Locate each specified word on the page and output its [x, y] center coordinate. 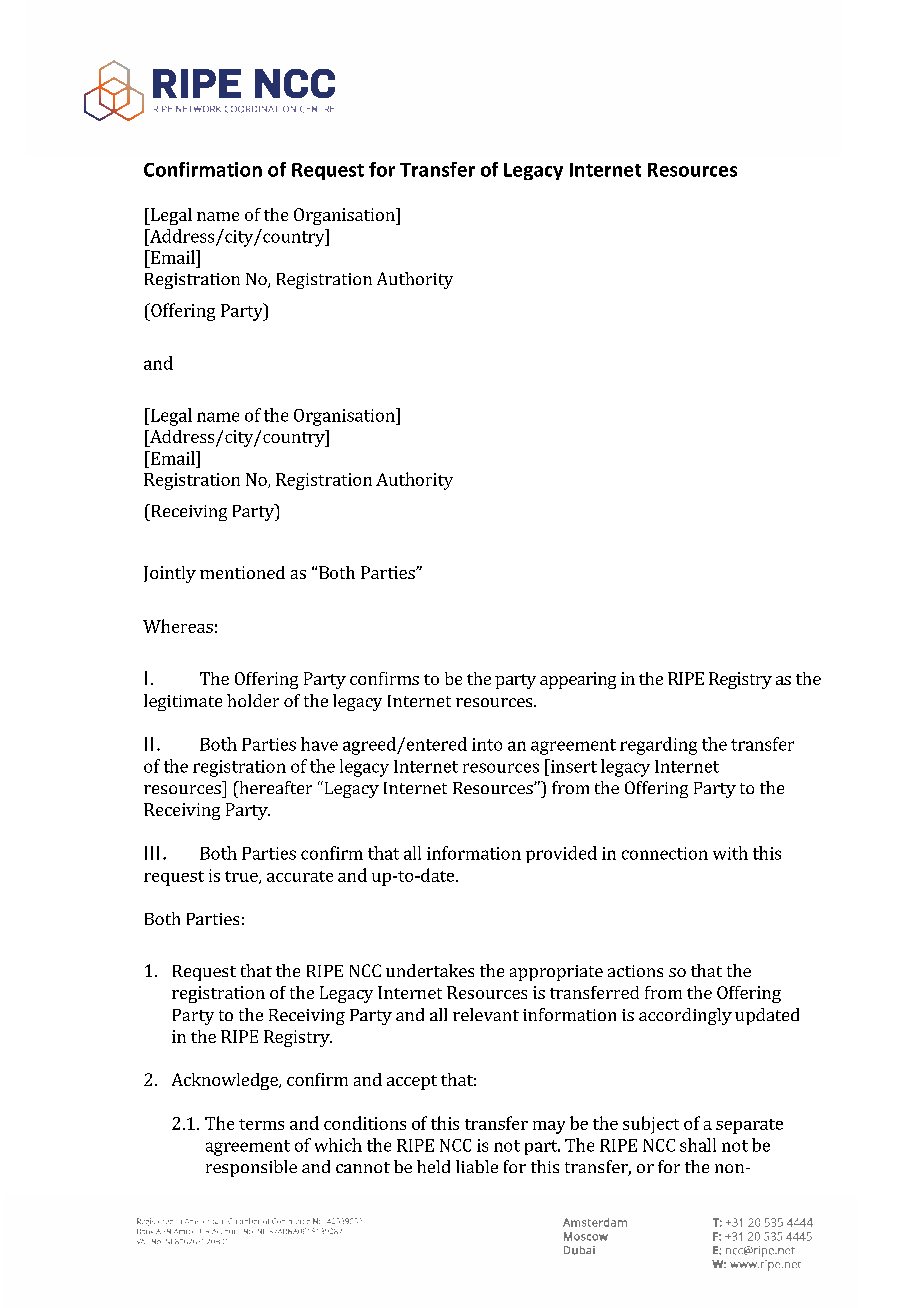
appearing [578, 680]
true [242, 877]
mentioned [242, 572]
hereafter [274, 787]
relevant [486, 1014]
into [487, 744]
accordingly [685, 1016]
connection [665, 853]
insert [572, 766]
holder [253, 700]
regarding [658, 746]
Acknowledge [226, 1081]
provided [561, 854]
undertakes [430, 970]
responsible [251, 1168]
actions [635, 971]
